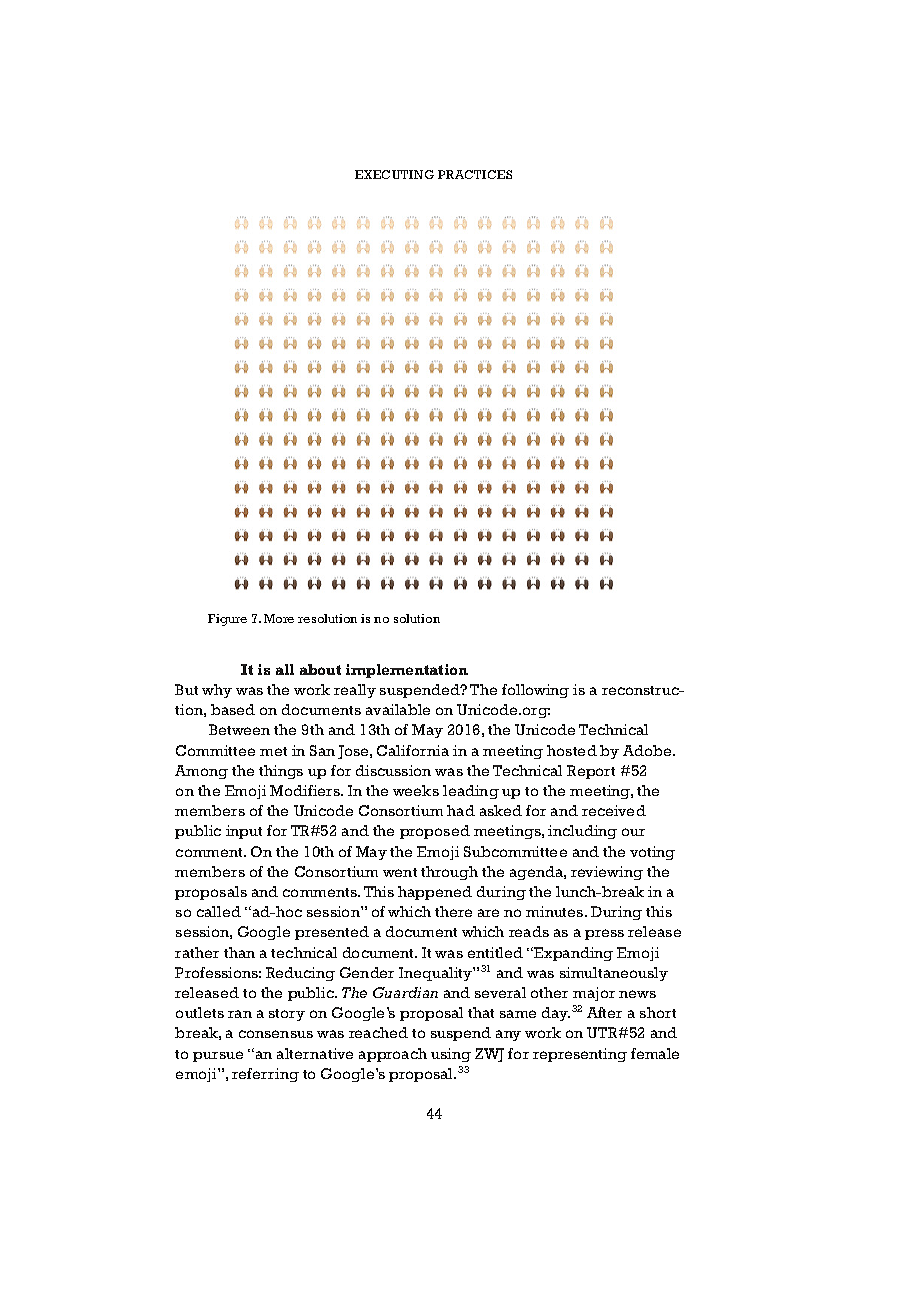 This screenshot has height=1308, width=924. Describe the element at coordinates (572, 750) in the screenshot. I see `hosted` at that location.
